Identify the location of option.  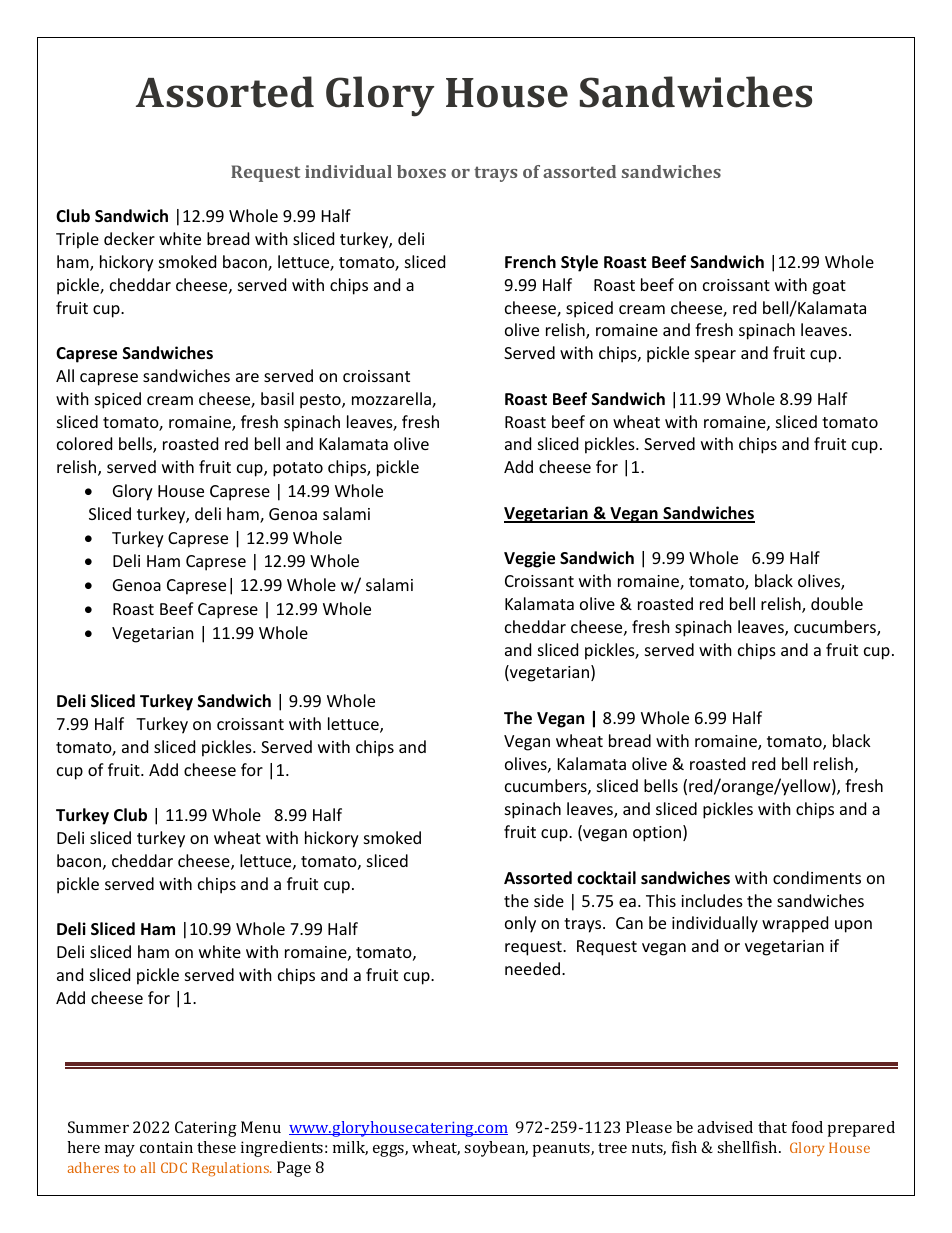
(657, 834).
